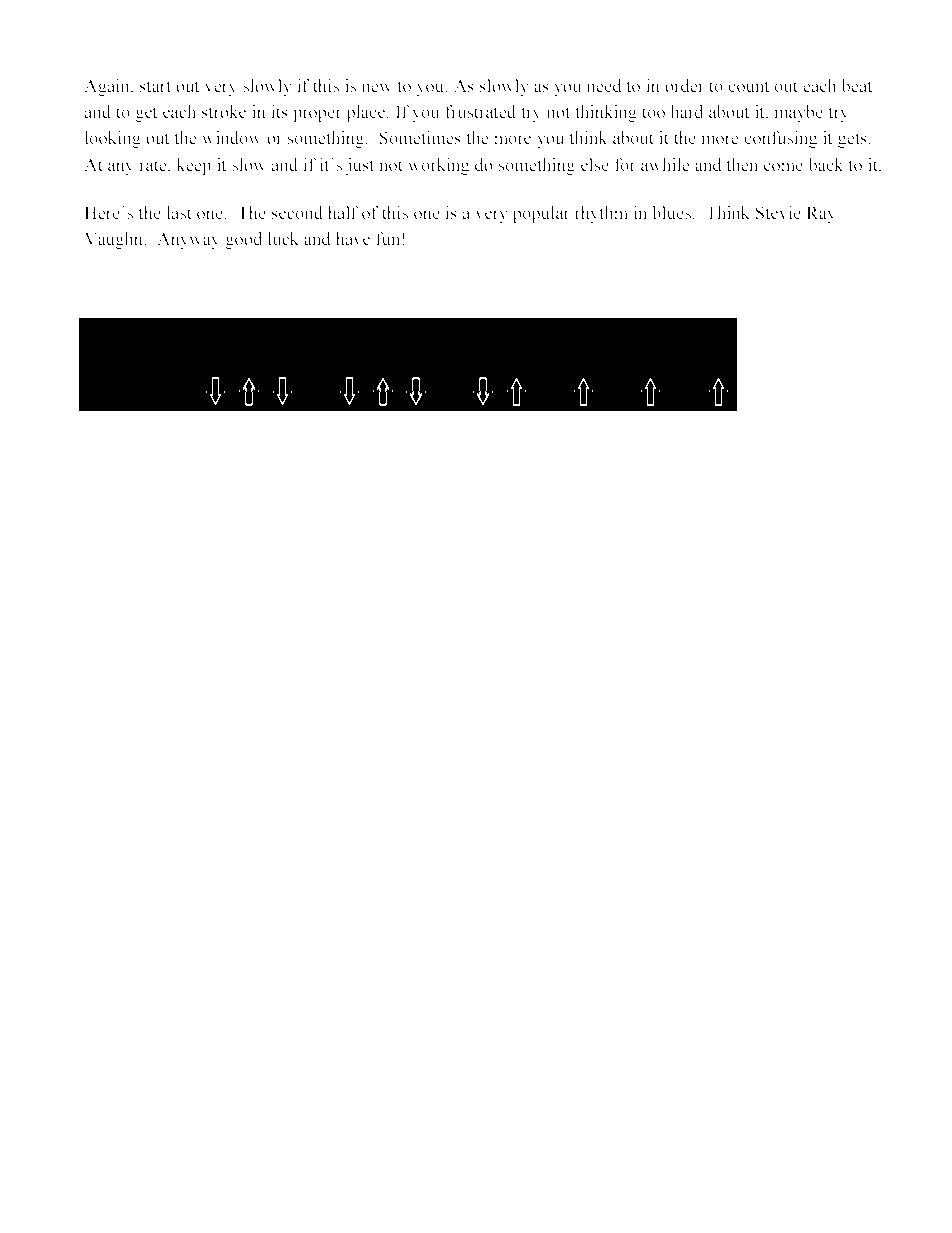 The width and height of the screenshot is (952, 1233). Describe the element at coordinates (821, 214) in the screenshot. I see `Ray` at that location.
